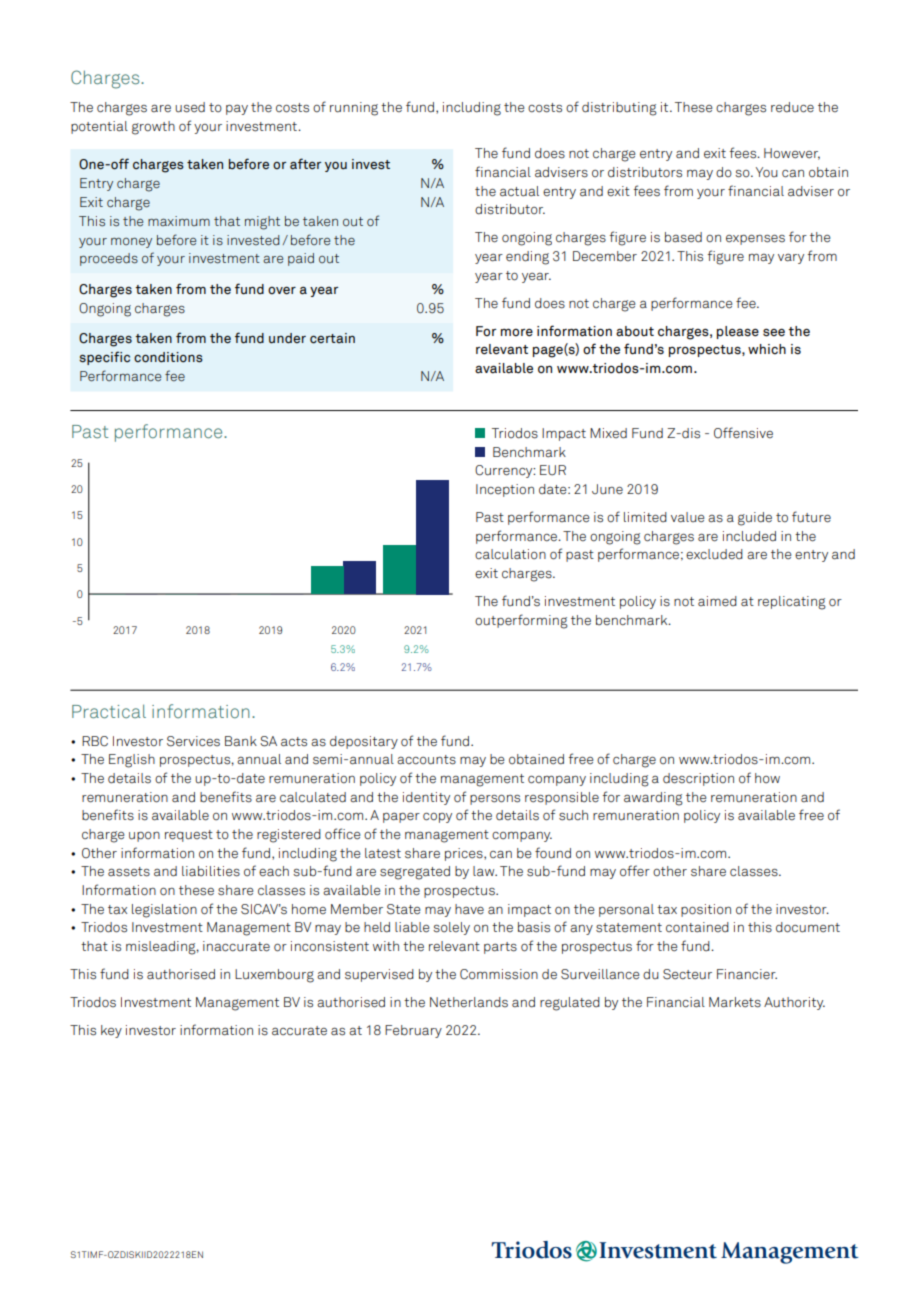 The height and width of the page is (1308, 924). What do you see at coordinates (168, 357) in the page?
I see `conditions` at bounding box center [168, 357].
